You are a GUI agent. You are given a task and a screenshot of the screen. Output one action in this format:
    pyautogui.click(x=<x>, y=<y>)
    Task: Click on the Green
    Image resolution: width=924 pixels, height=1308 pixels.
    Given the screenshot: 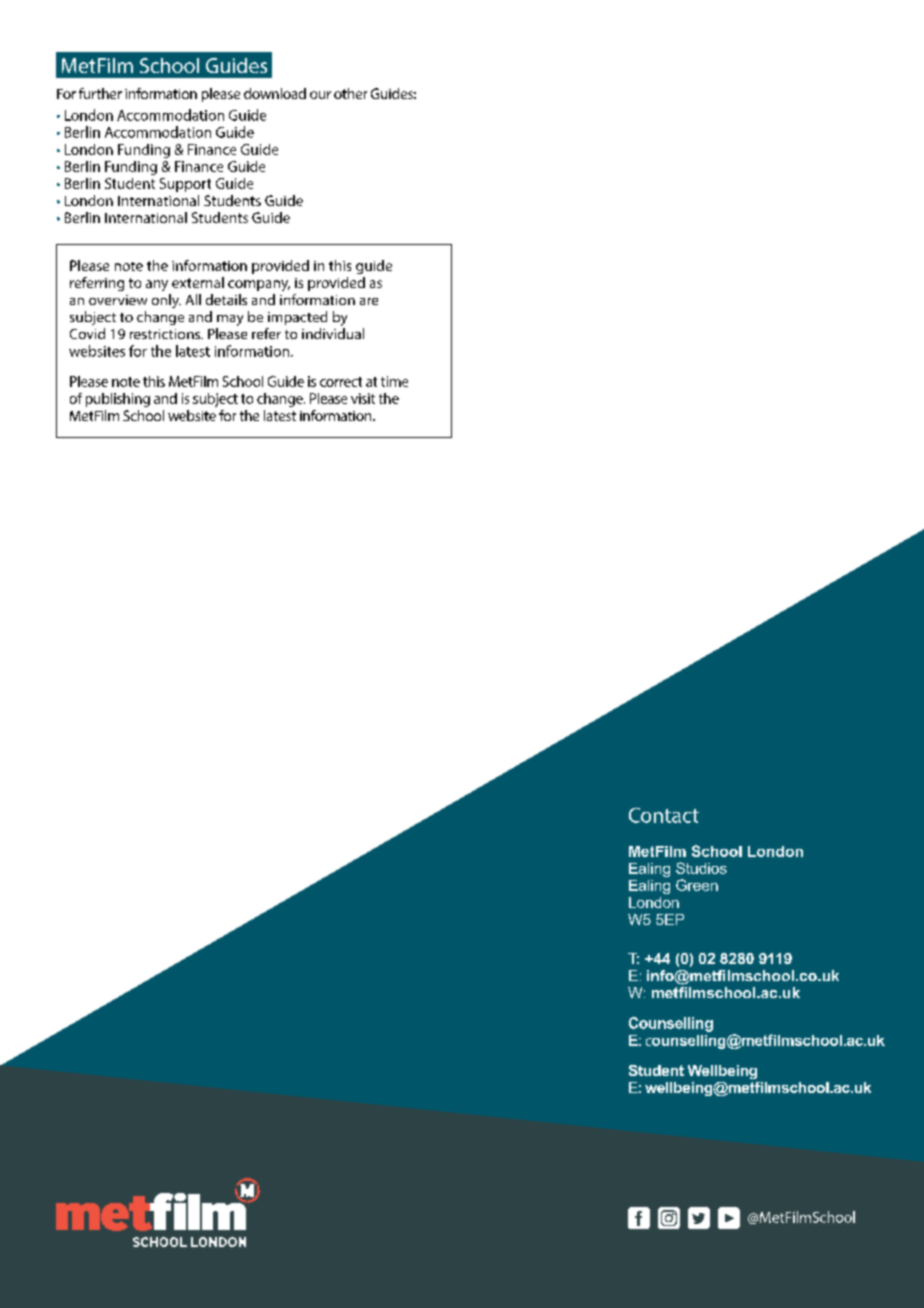 What is the action you would take?
    pyautogui.click(x=697, y=885)
